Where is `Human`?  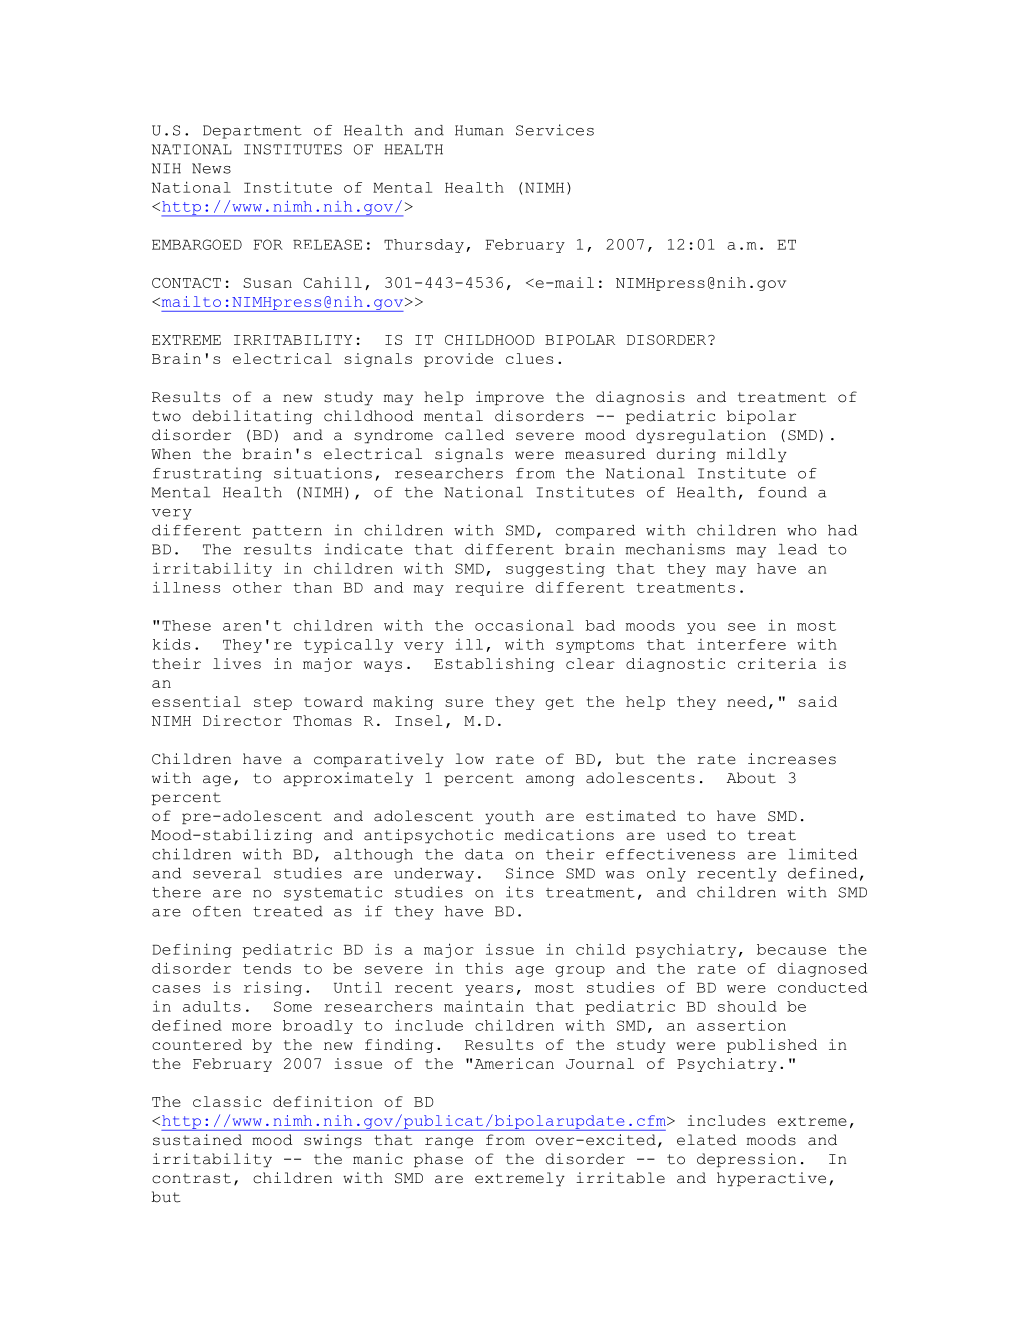
Human is located at coordinates (479, 130).
